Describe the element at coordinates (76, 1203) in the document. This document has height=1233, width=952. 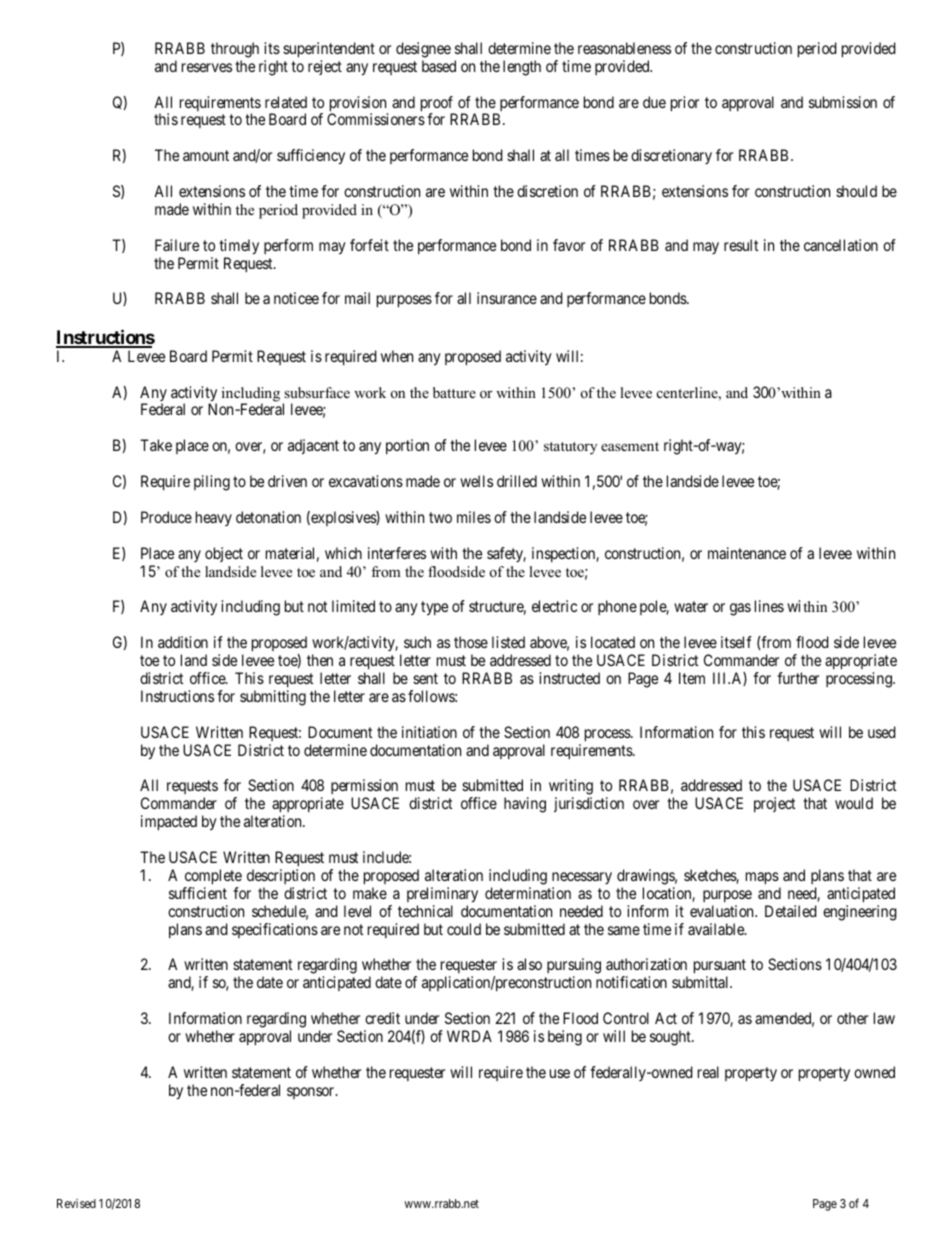
I see `Revised` at that location.
